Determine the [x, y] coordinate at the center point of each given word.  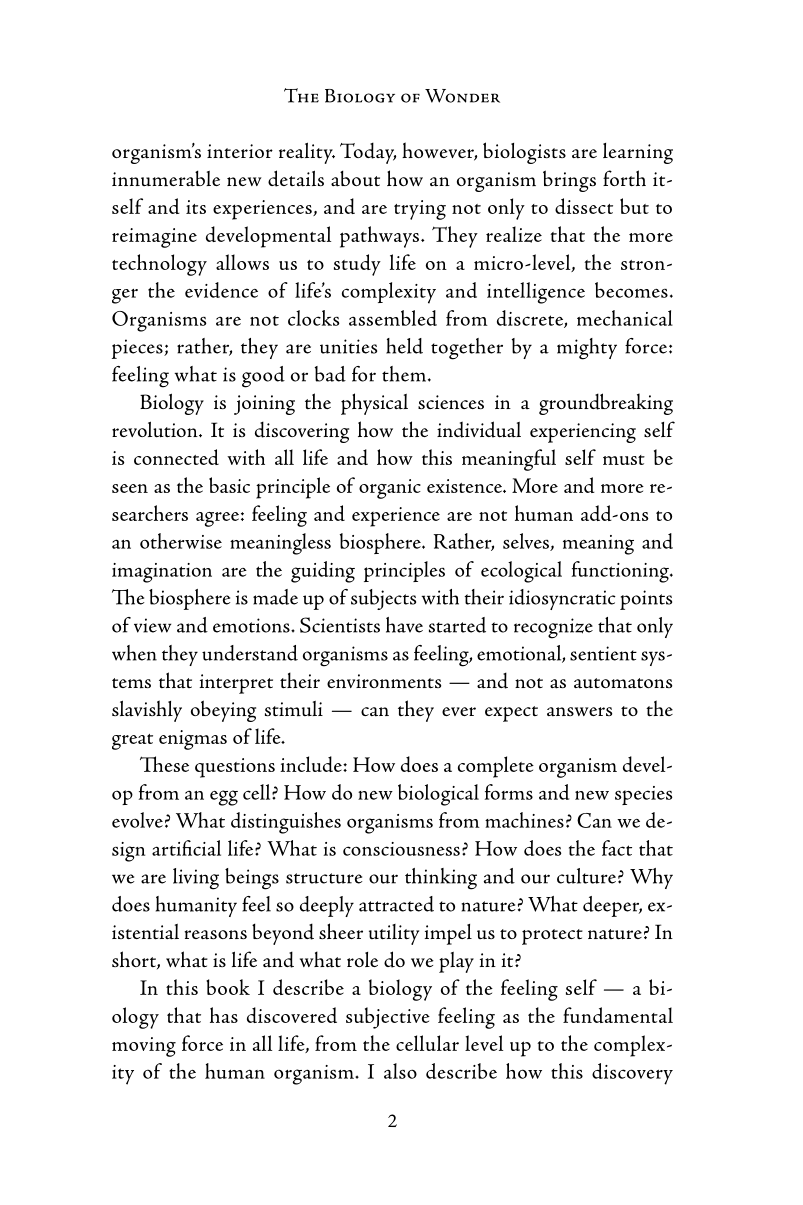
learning [638, 153]
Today [368, 153]
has [224, 1015]
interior [240, 151]
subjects [383, 599]
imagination [162, 573]
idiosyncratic [562, 599]
